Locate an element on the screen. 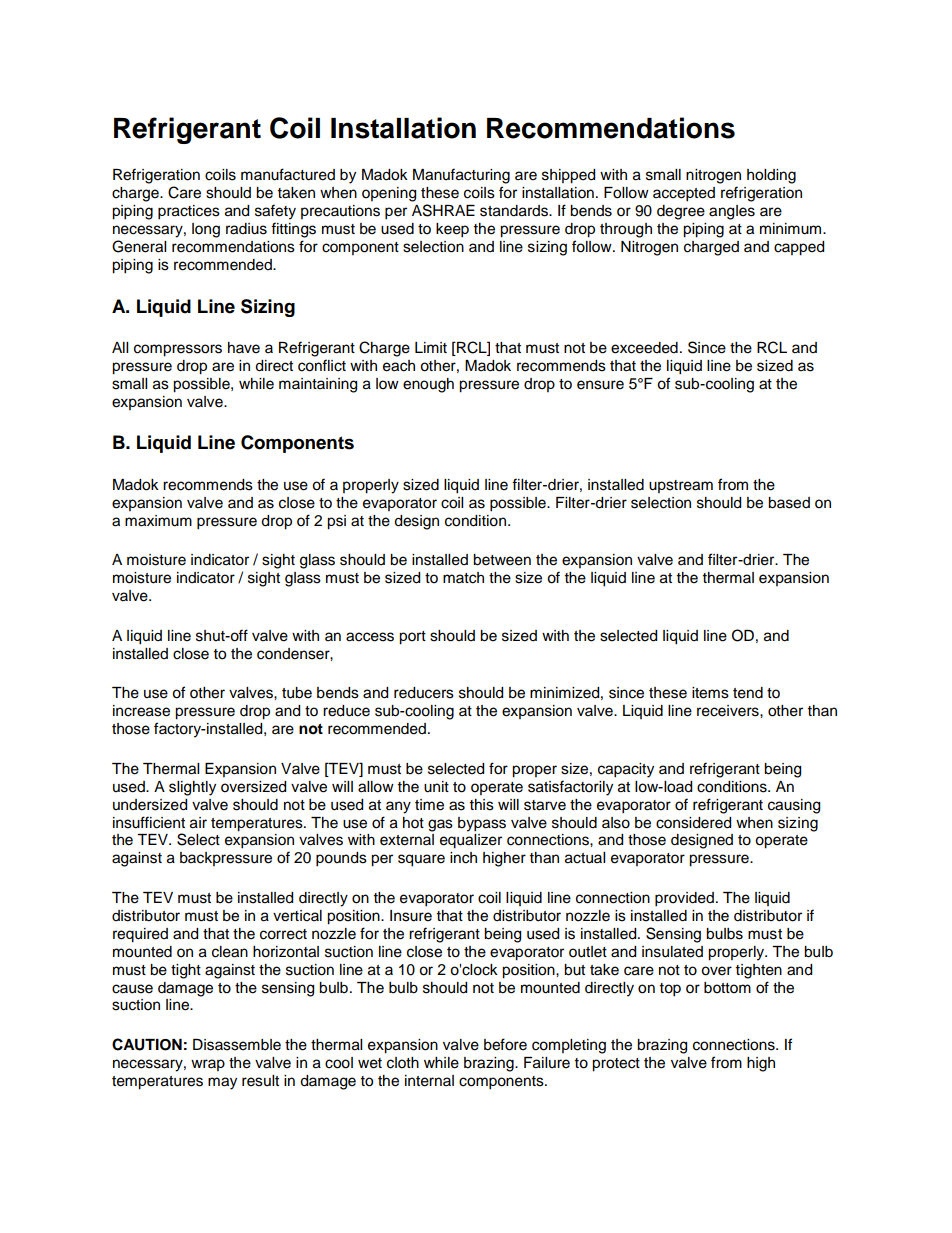 This screenshot has height=1233, width=952. wrap is located at coordinates (208, 1065).
